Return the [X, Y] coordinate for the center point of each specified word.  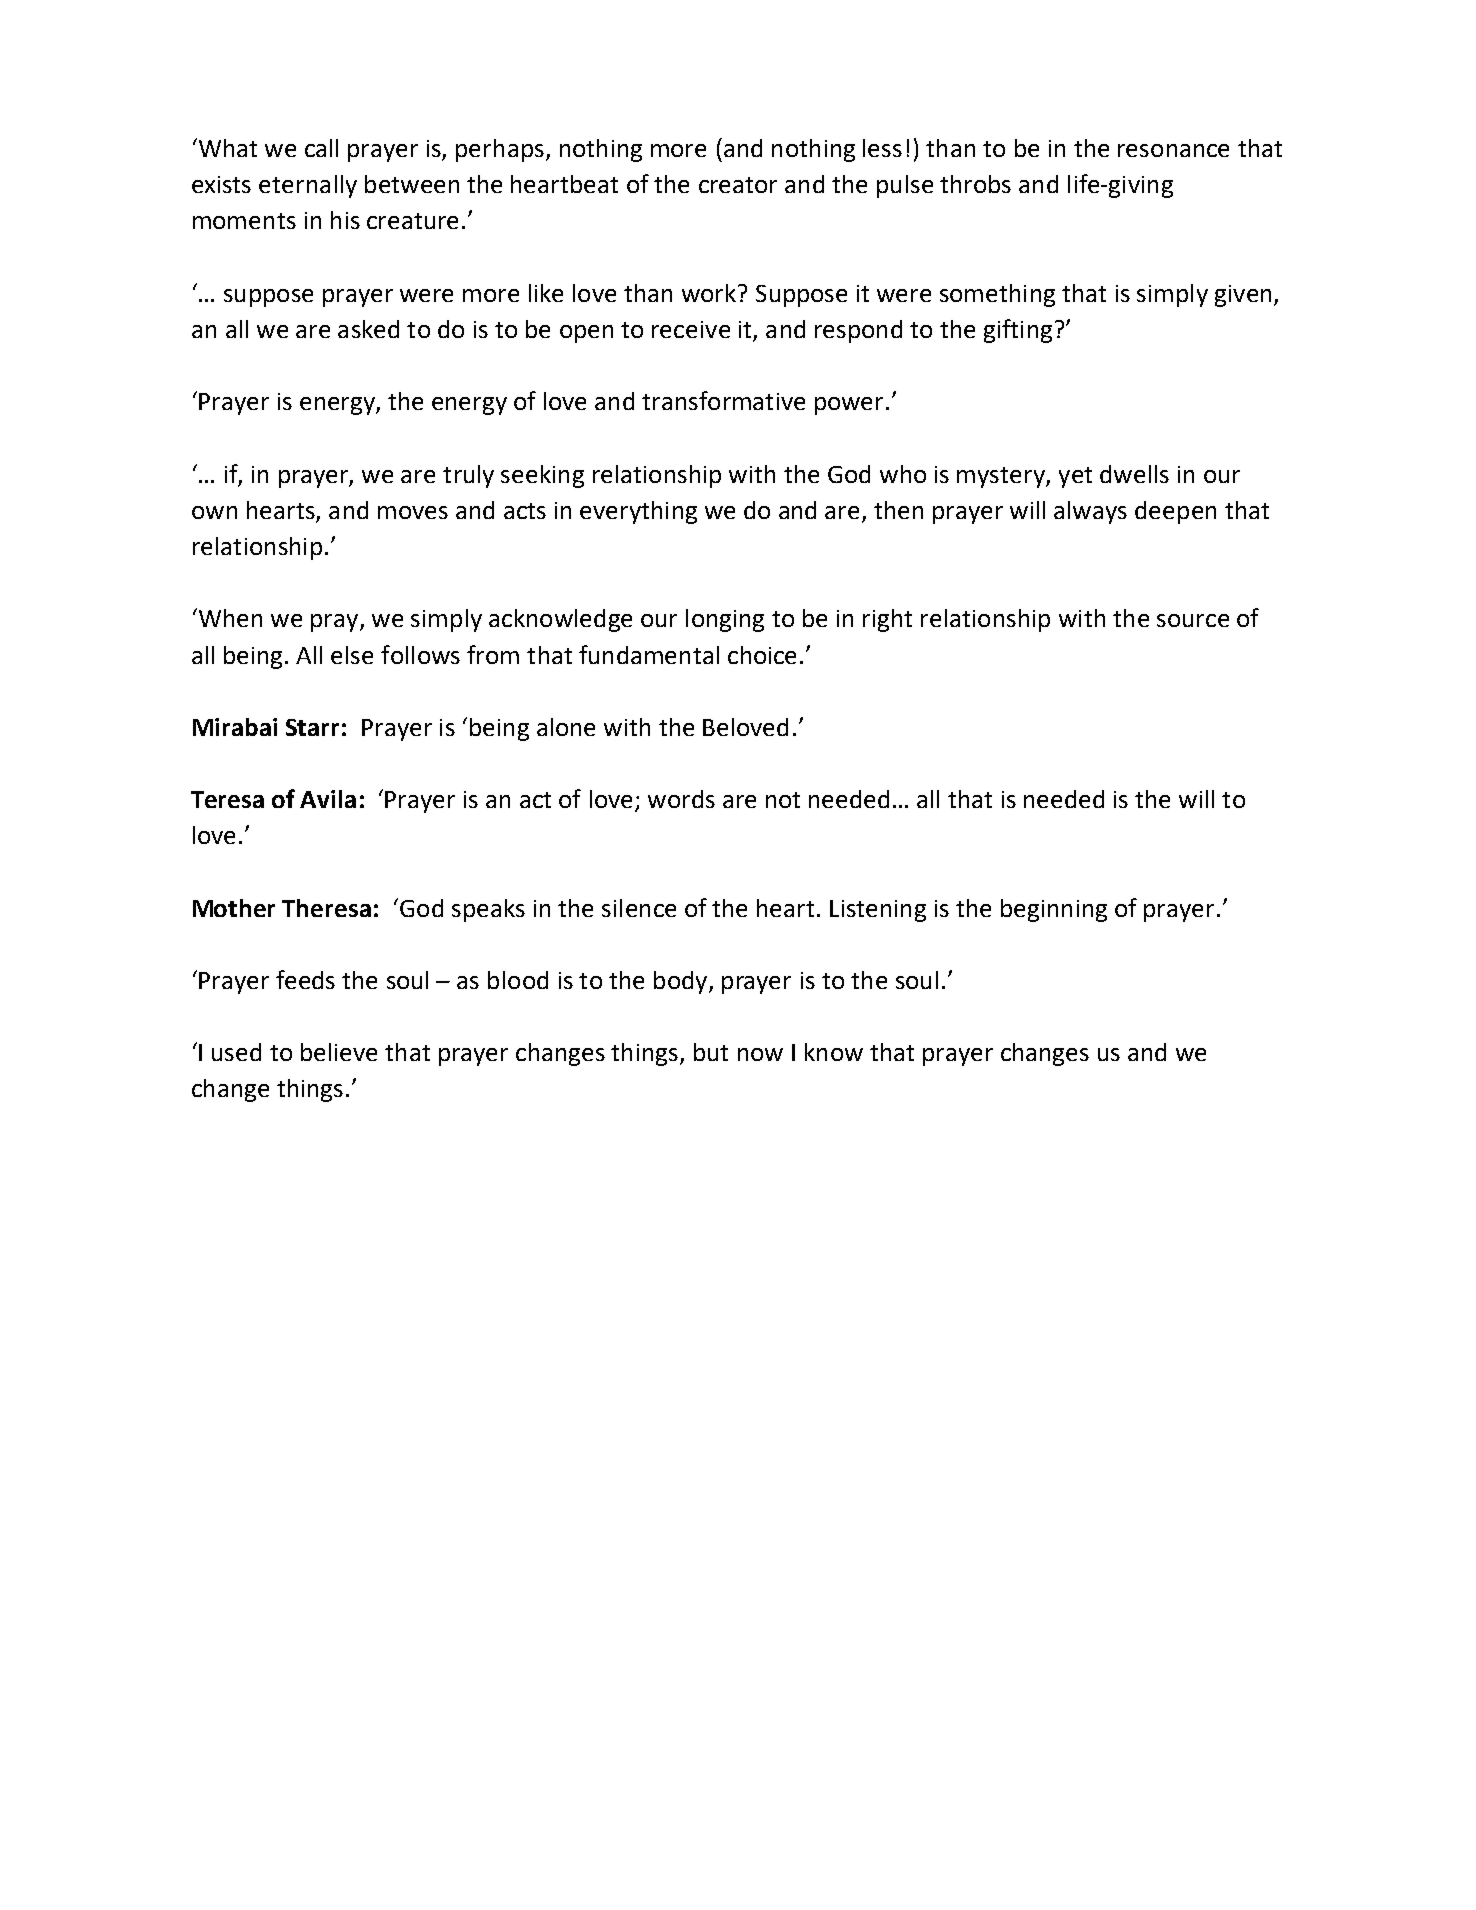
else [352, 655]
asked [368, 329]
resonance [1173, 150]
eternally [308, 186]
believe [339, 1052]
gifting [1018, 331]
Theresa [326, 908]
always [1090, 512]
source [1193, 620]
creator [738, 185]
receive [691, 329]
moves [413, 512]
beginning [1054, 910]
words [681, 799]
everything [638, 512]
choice [762, 655]
